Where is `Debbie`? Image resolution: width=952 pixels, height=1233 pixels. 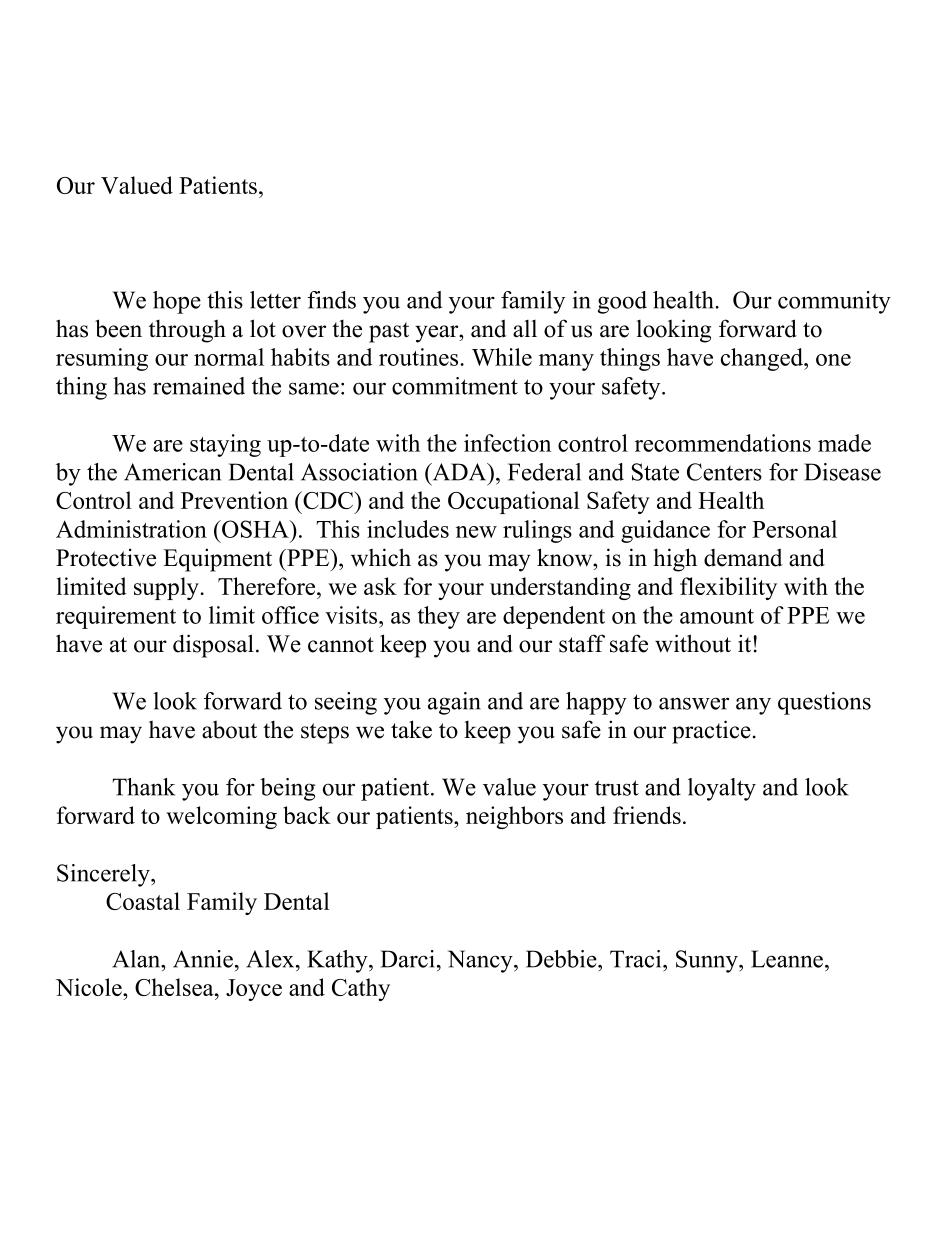
Debbie is located at coordinates (562, 959).
